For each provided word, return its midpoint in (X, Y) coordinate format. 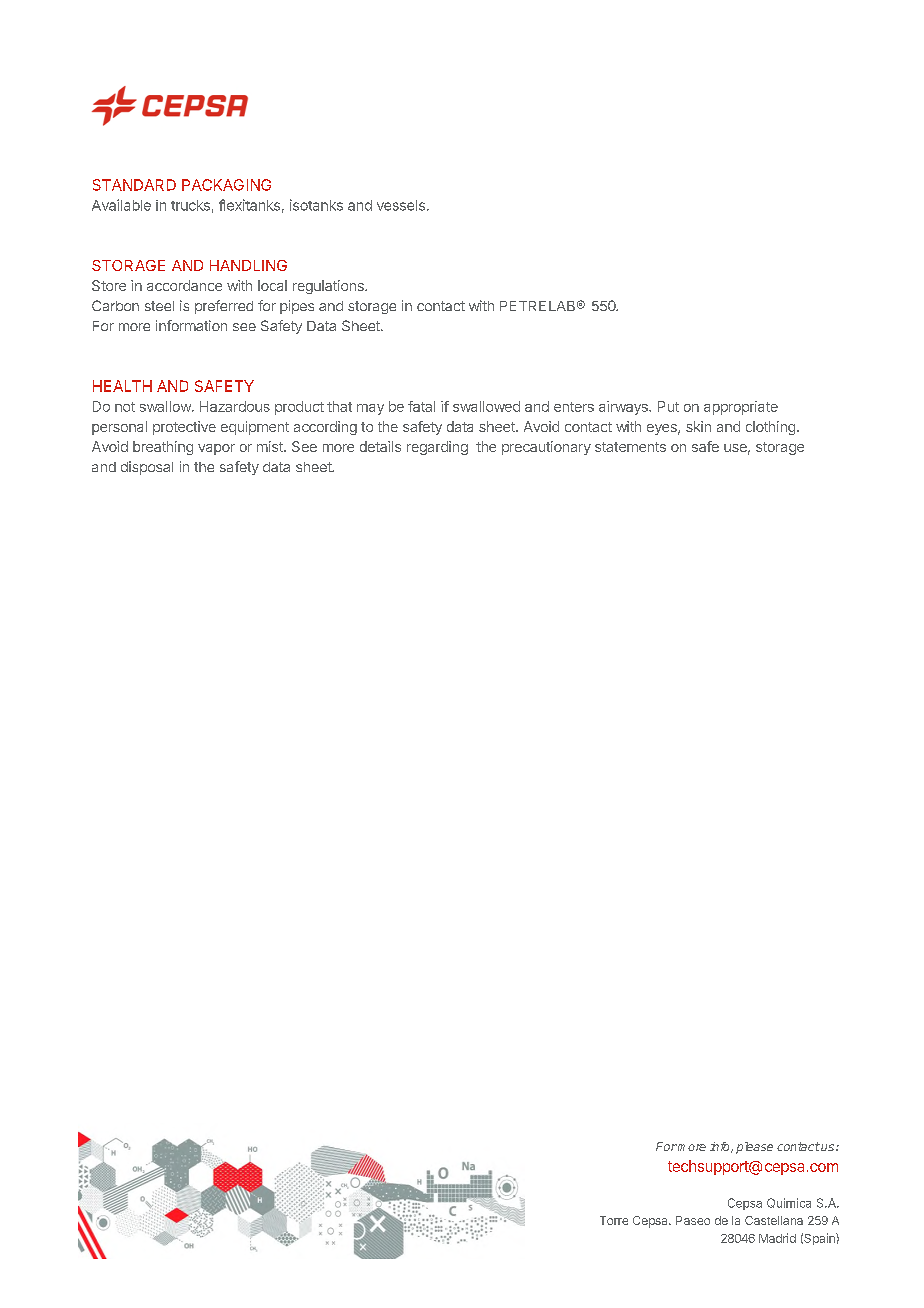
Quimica (789, 1203)
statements (630, 447)
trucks (190, 205)
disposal (147, 468)
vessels (401, 205)
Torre (614, 1220)
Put (668, 406)
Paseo (693, 1220)
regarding (437, 448)
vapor (216, 449)
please (754, 1148)
